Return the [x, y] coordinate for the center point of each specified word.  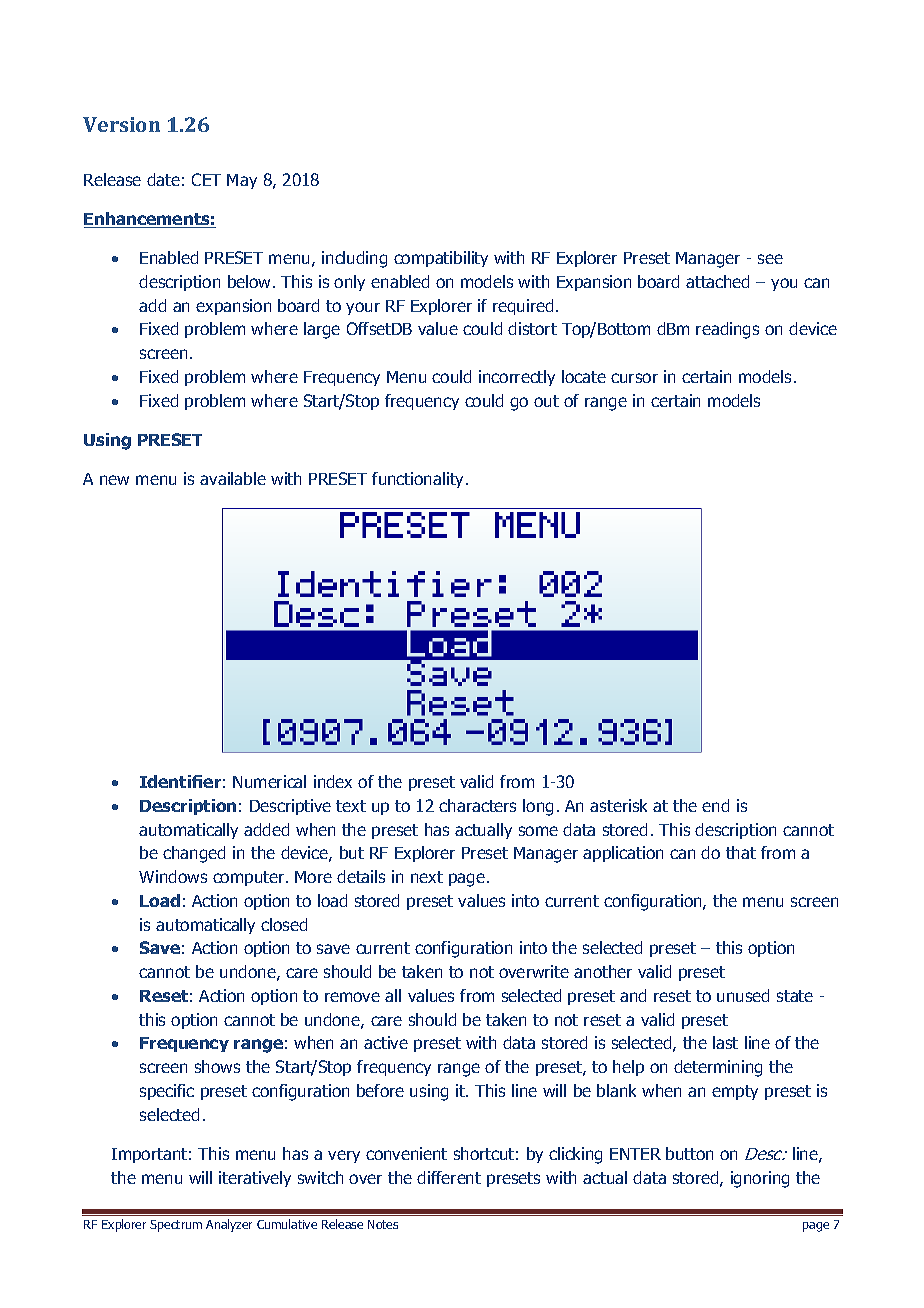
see [770, 259]
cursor [634, 378]
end [715, 805]
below [251, 281]
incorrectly [517, 378]
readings [727, 330]
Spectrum [176, 1226]
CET [206, 179]
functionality [419, 480]
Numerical [269, 781]
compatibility [441, 259]
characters [477, 805]
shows [217, 1066]
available [233, 478]
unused [743, 995]
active [386, 1042]
